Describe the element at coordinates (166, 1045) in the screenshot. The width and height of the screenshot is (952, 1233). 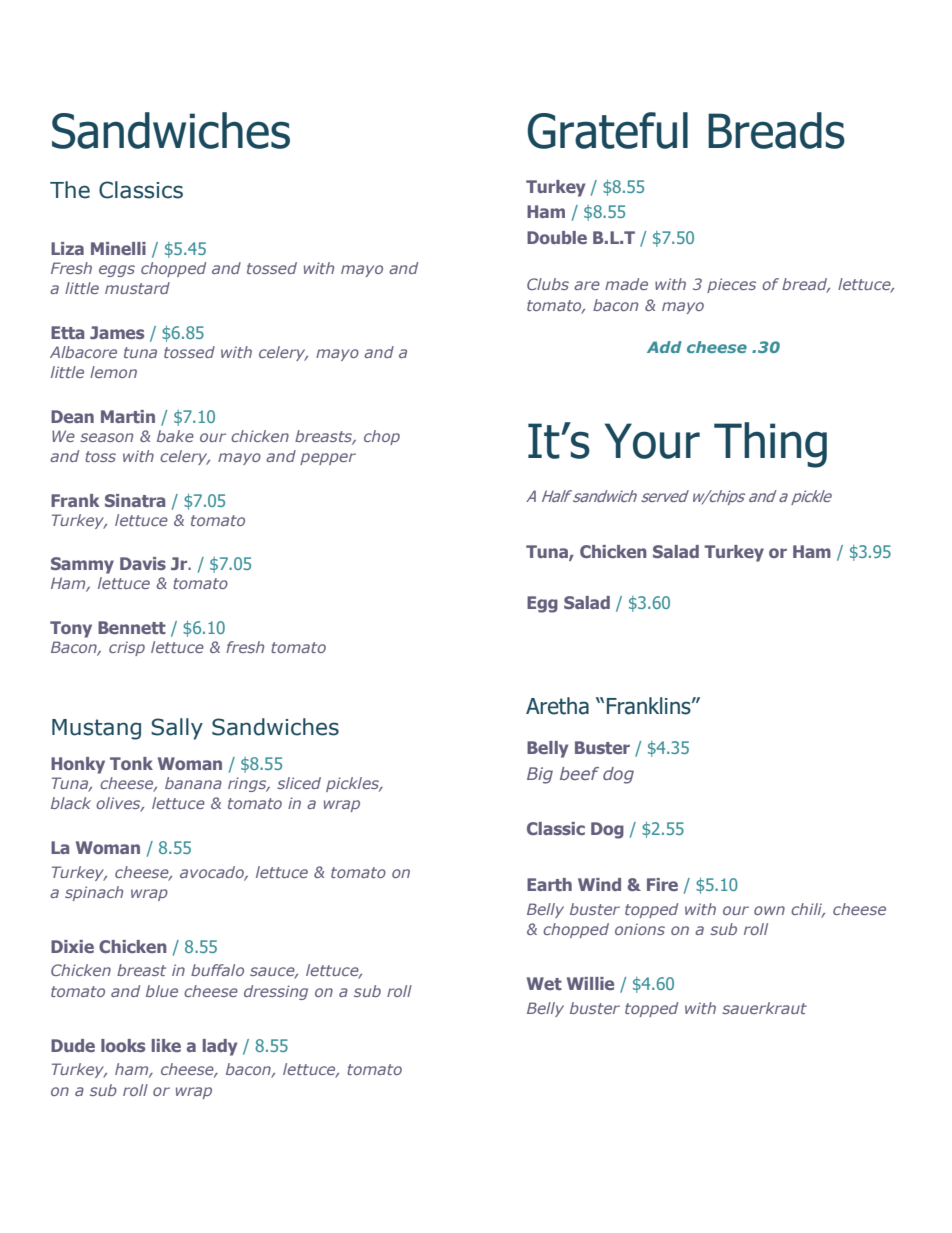
I see `like` at that location.
